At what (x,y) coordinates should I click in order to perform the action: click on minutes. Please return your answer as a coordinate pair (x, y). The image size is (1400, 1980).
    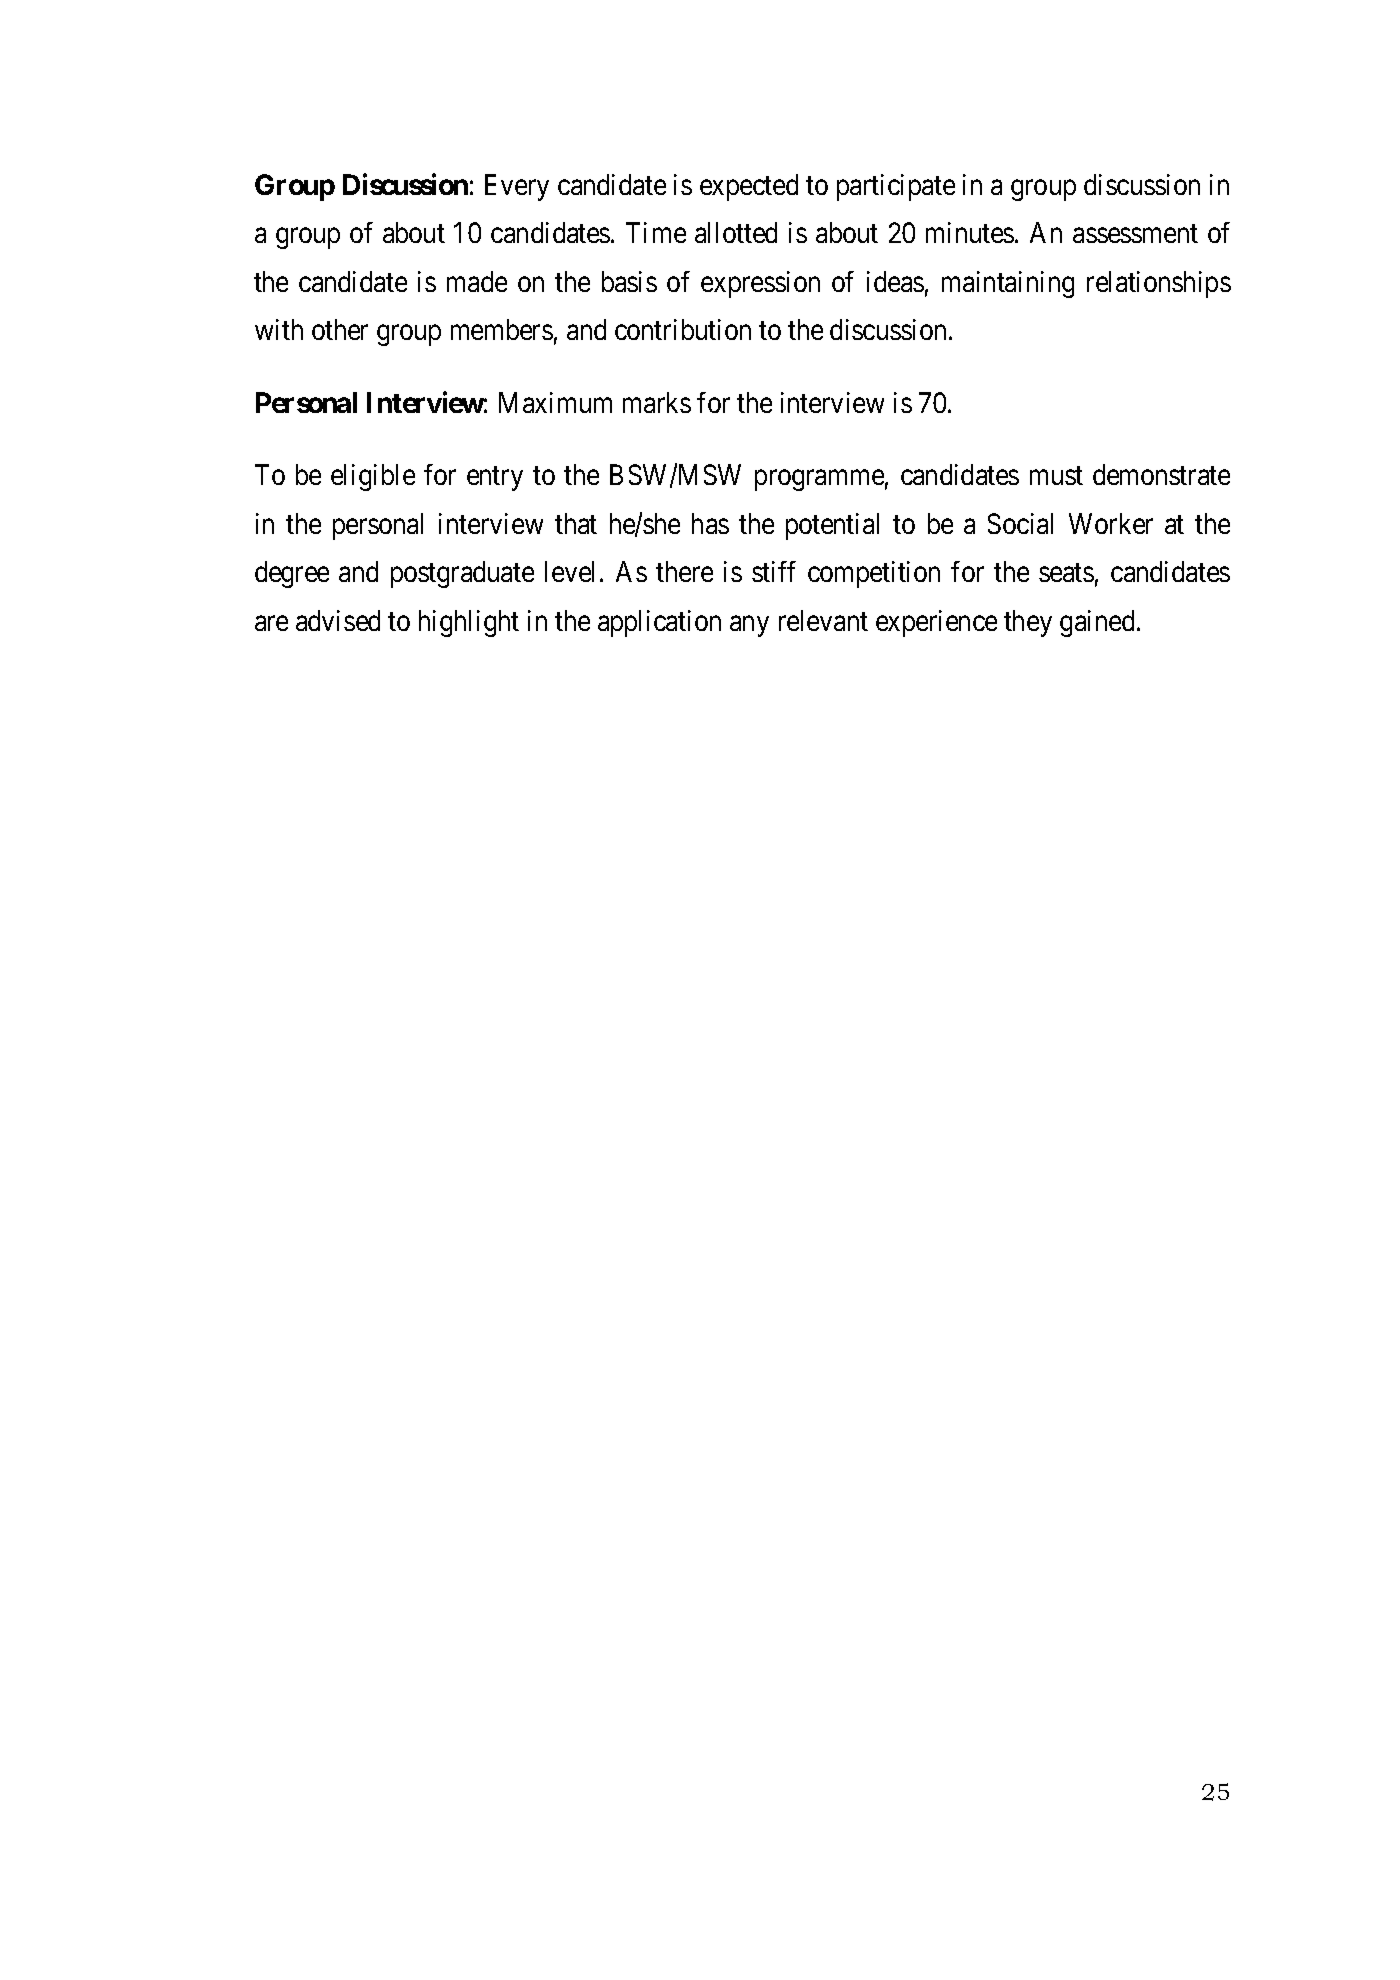
    Looking at the image, I should click on (970, 232).
